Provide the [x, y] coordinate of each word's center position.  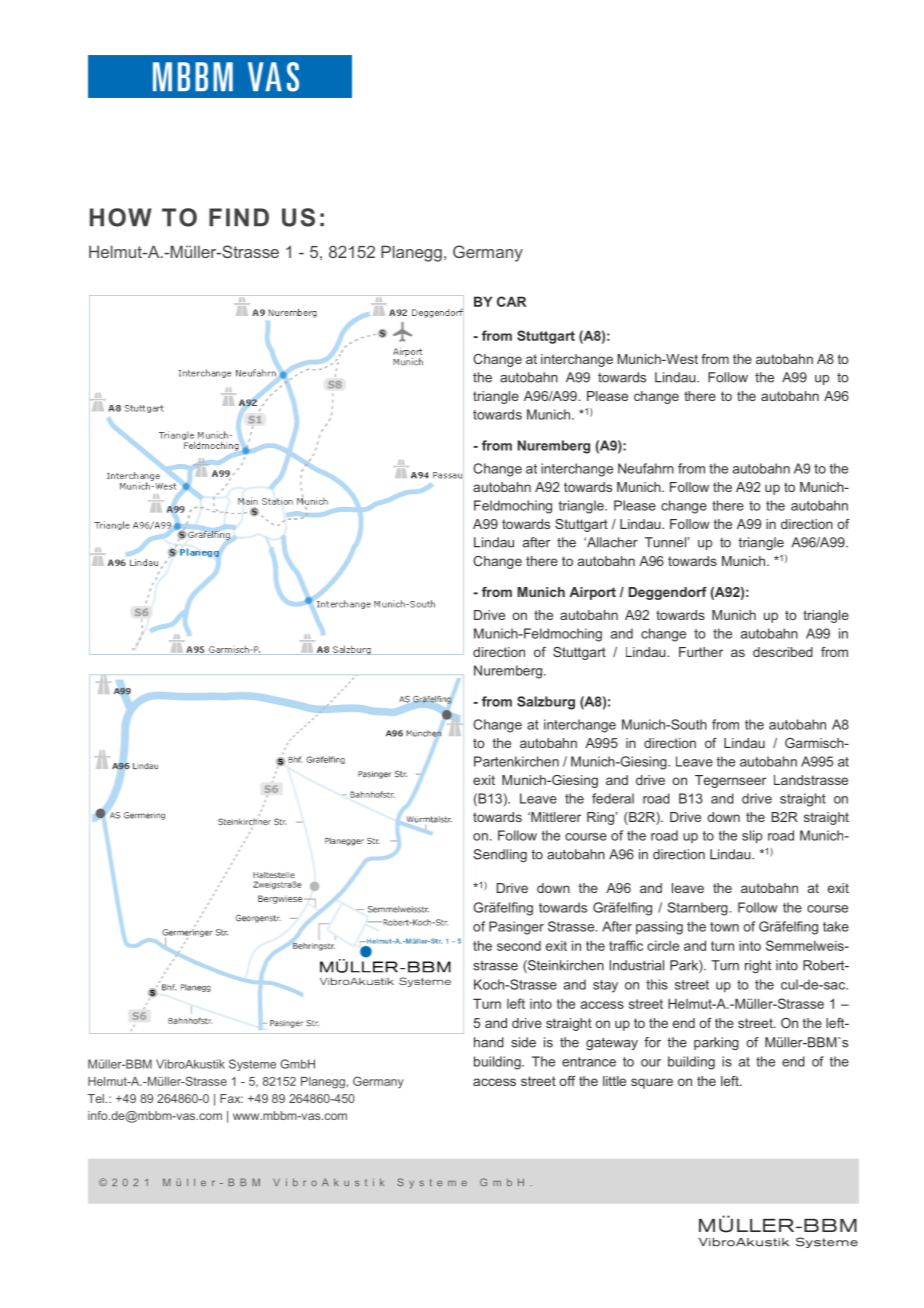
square [652, 1083]
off [567, 1081]
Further [701, 652]
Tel [96, 1098]
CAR [511, 301]
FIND [239, 217]
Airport [592, 593]
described [783, 652]
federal [613, 798]
